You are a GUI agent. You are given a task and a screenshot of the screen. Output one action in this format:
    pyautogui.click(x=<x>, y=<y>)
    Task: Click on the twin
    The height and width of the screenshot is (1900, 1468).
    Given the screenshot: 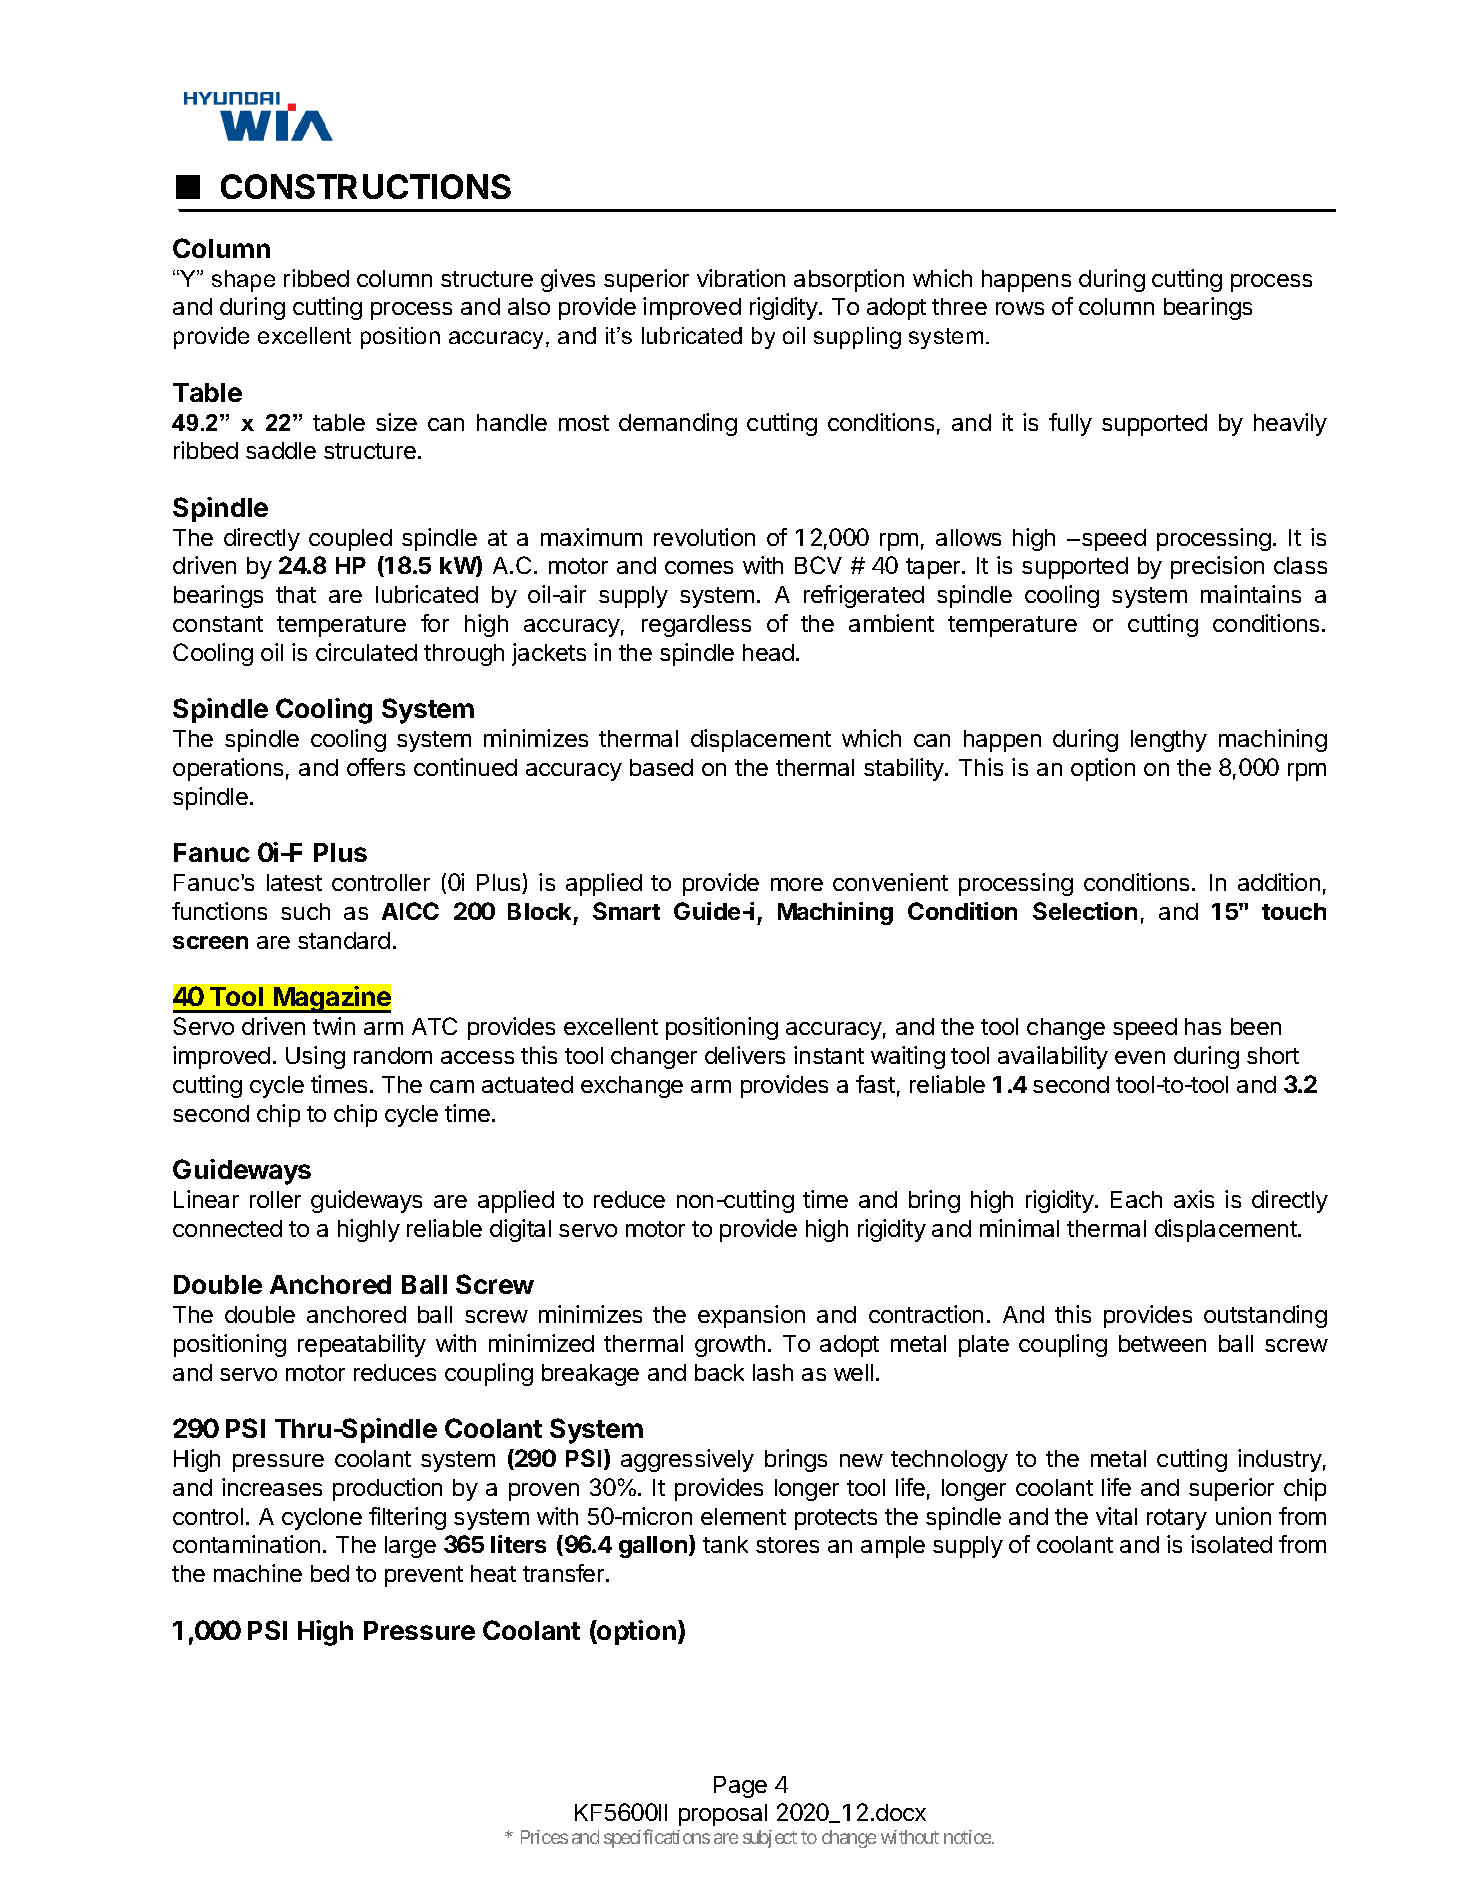 What is the action you would take?
    pyautogui.click(x=334, y=1026)
